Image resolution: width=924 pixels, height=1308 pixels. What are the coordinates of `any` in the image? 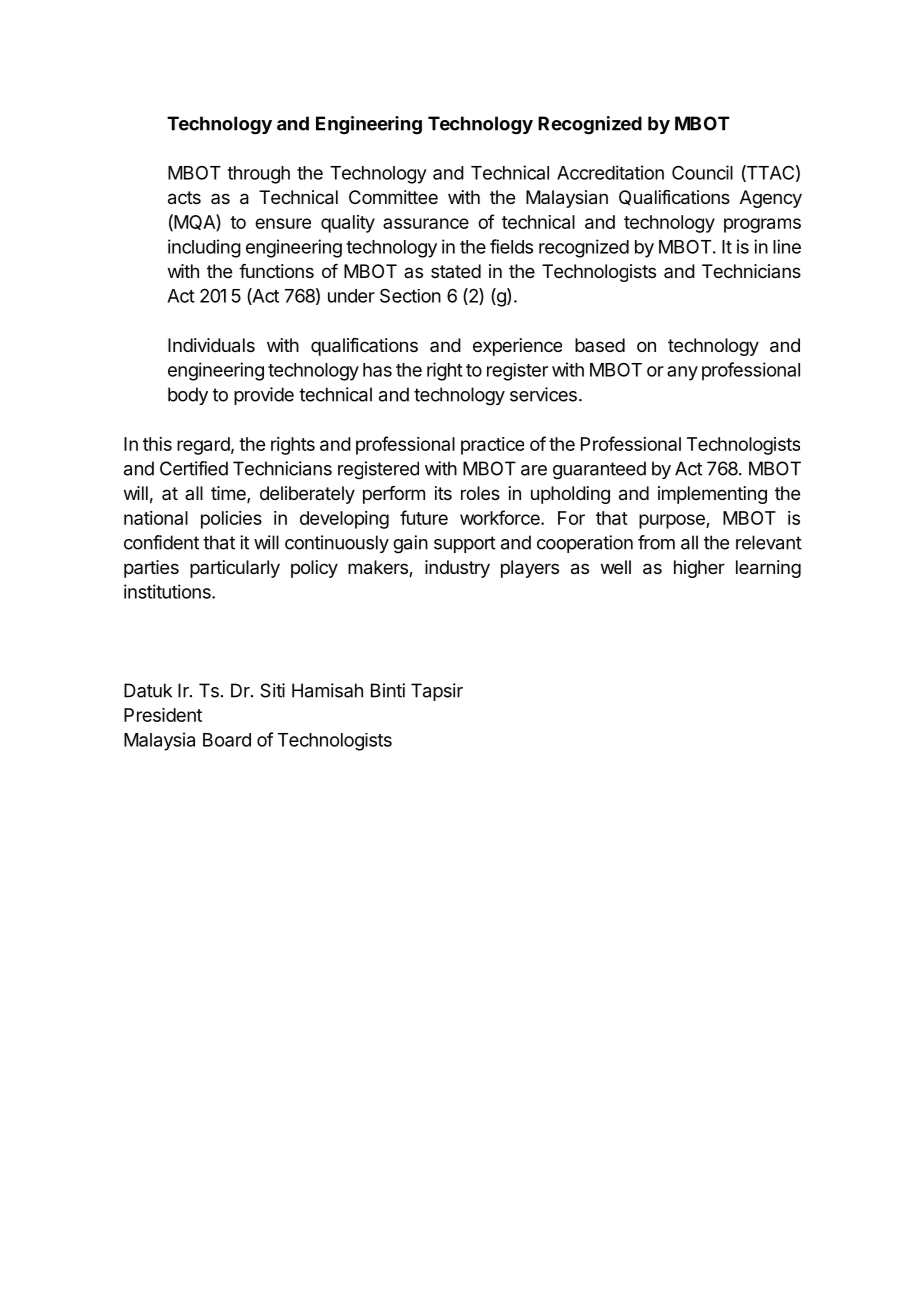 It's located at (682, 373).
